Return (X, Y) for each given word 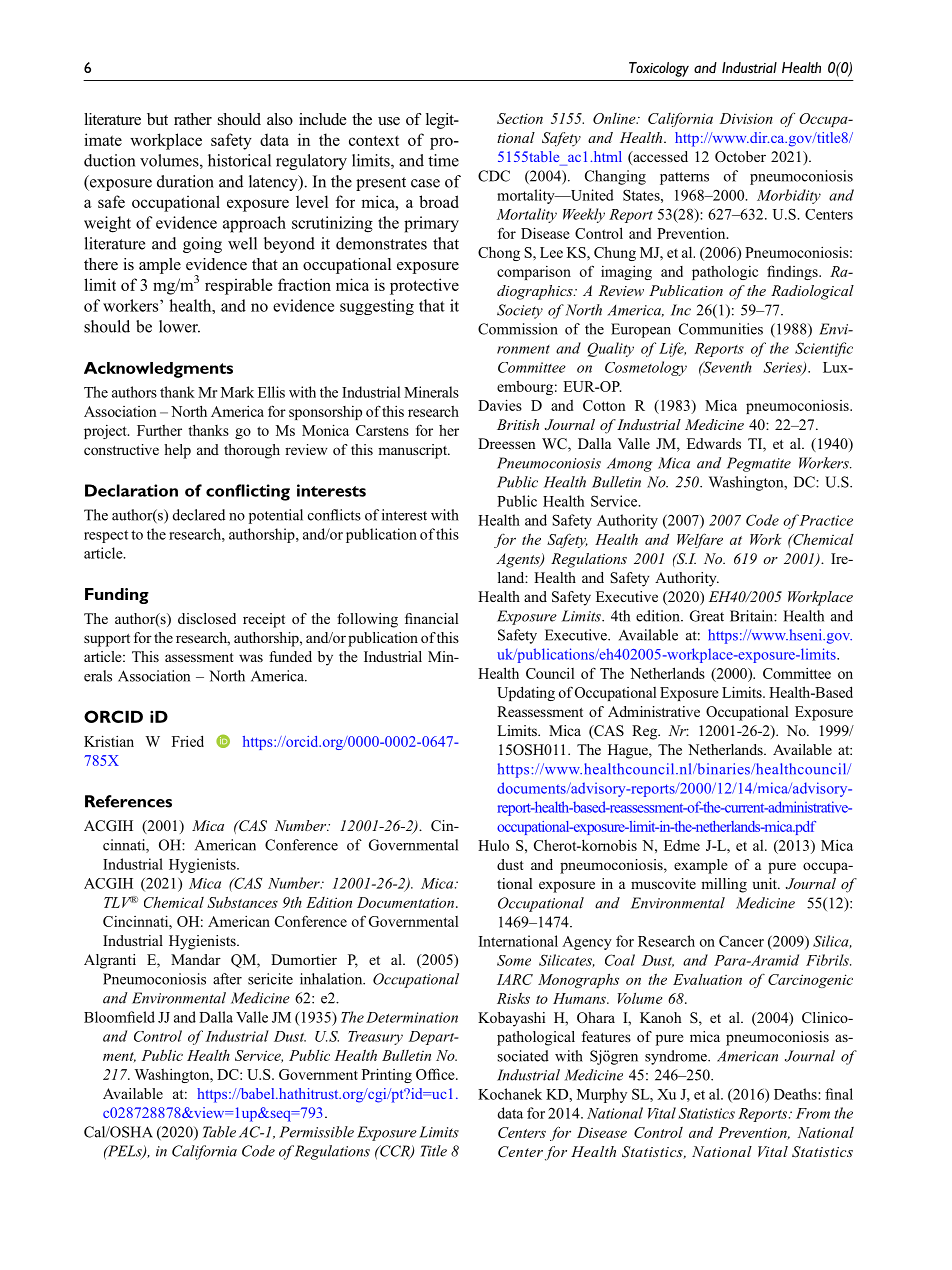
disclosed (207, 618)
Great (707, 616)
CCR (395, 1152)
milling (724, 885)
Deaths (796, 1094)
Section (520, 118)
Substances (242, 902)
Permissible (316, 1132)
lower (179, 326)
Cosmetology (646, 368)
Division (746, 118)
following (367, 620)
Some (514, 960)
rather (193, 119)
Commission (518, 329)
